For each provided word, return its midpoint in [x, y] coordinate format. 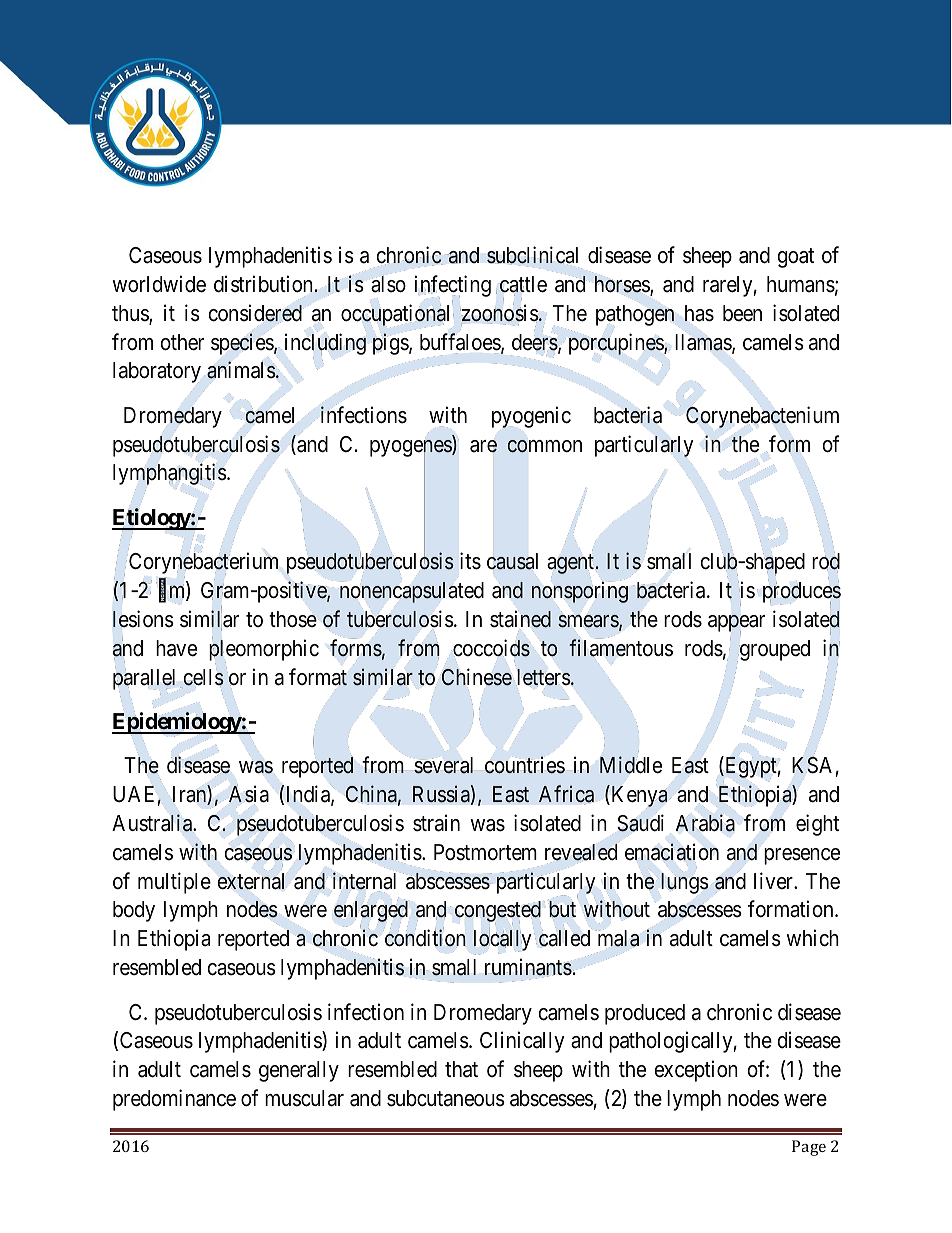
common [544, 446]
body [134, 911]
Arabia [705, 823]
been [742, 313]
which [812, 938]
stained [520, 619]
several [443, 765]
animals [241, 370]
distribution [265, 284]
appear [736, 625]
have [176, 648]
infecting [453, 287]
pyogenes [411, 449]
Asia [249, 795]
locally [502, 942]
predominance [174, 1100]
